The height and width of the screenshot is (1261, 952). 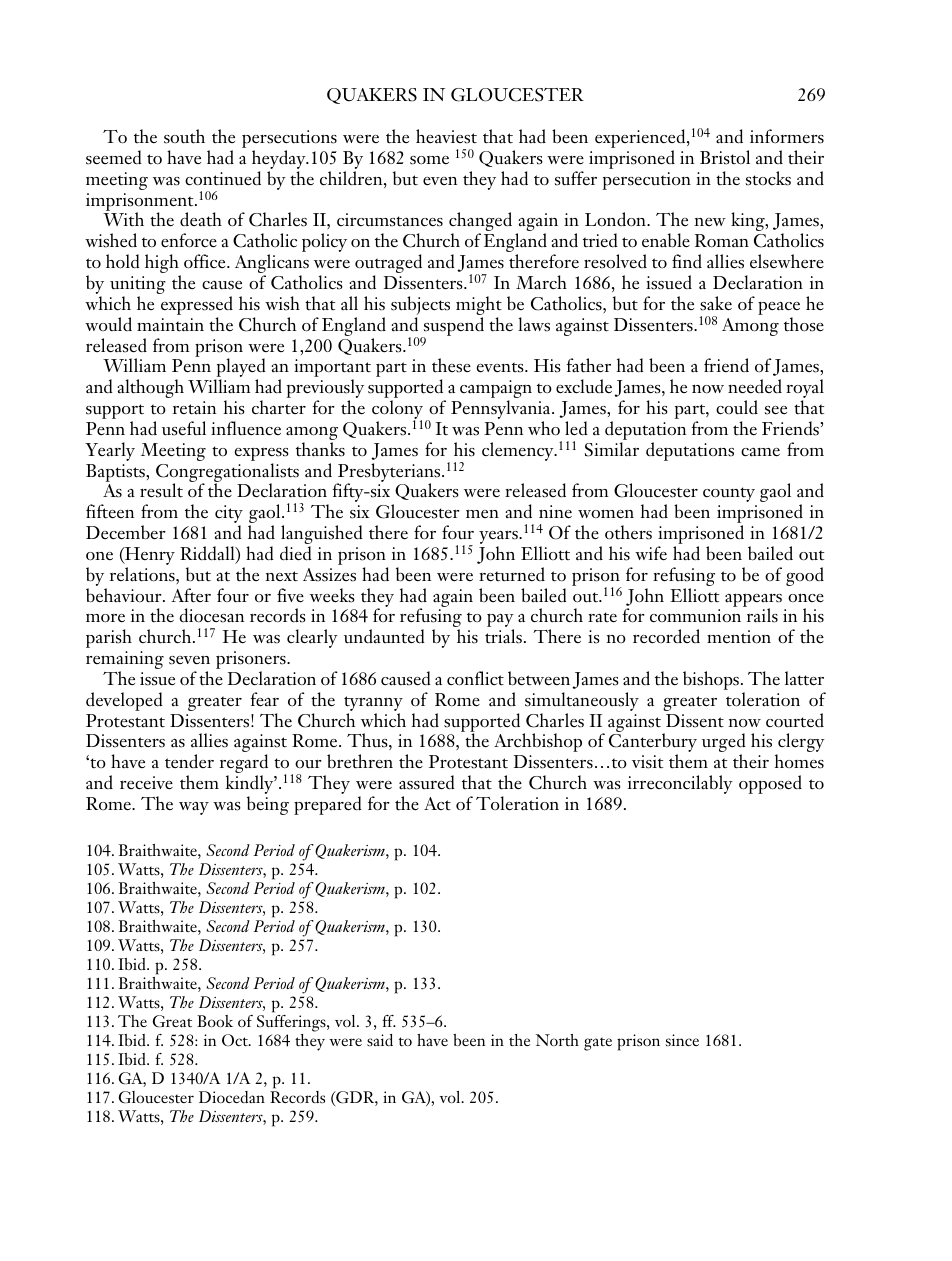 What do you see at coordinates (191, 595) in the screenshot?
I see `After` at bounding box center [191, 595].
